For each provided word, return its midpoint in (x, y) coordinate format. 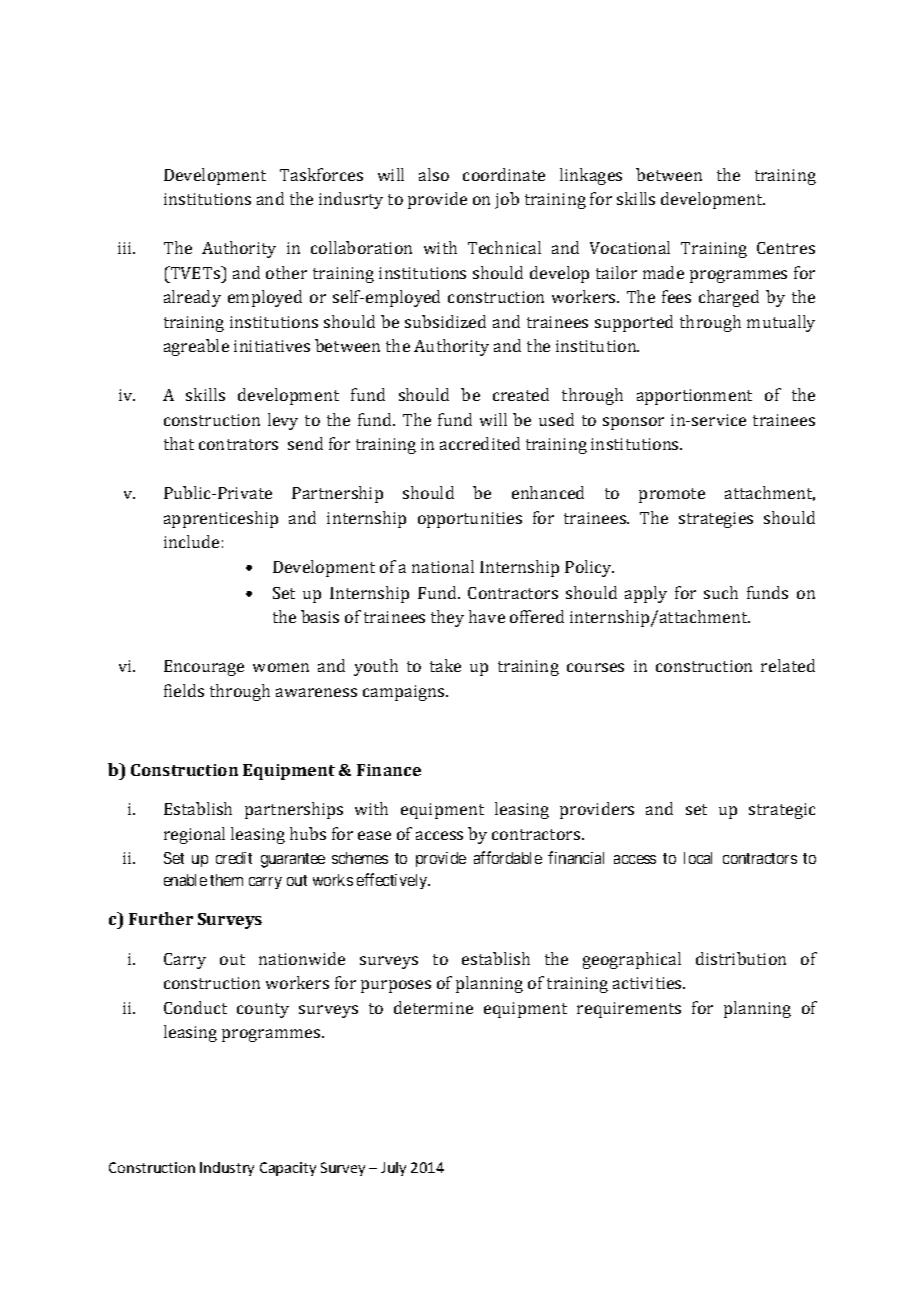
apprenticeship (221, 519)
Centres (786, 248)
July (393, 1169)
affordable (508, 857)
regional (194, 835)
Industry (227, 1169)
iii (126, 248)
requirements (629, 1010)
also (434, 174)
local (698, 858)
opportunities (470, 520)
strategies (716, 520)
